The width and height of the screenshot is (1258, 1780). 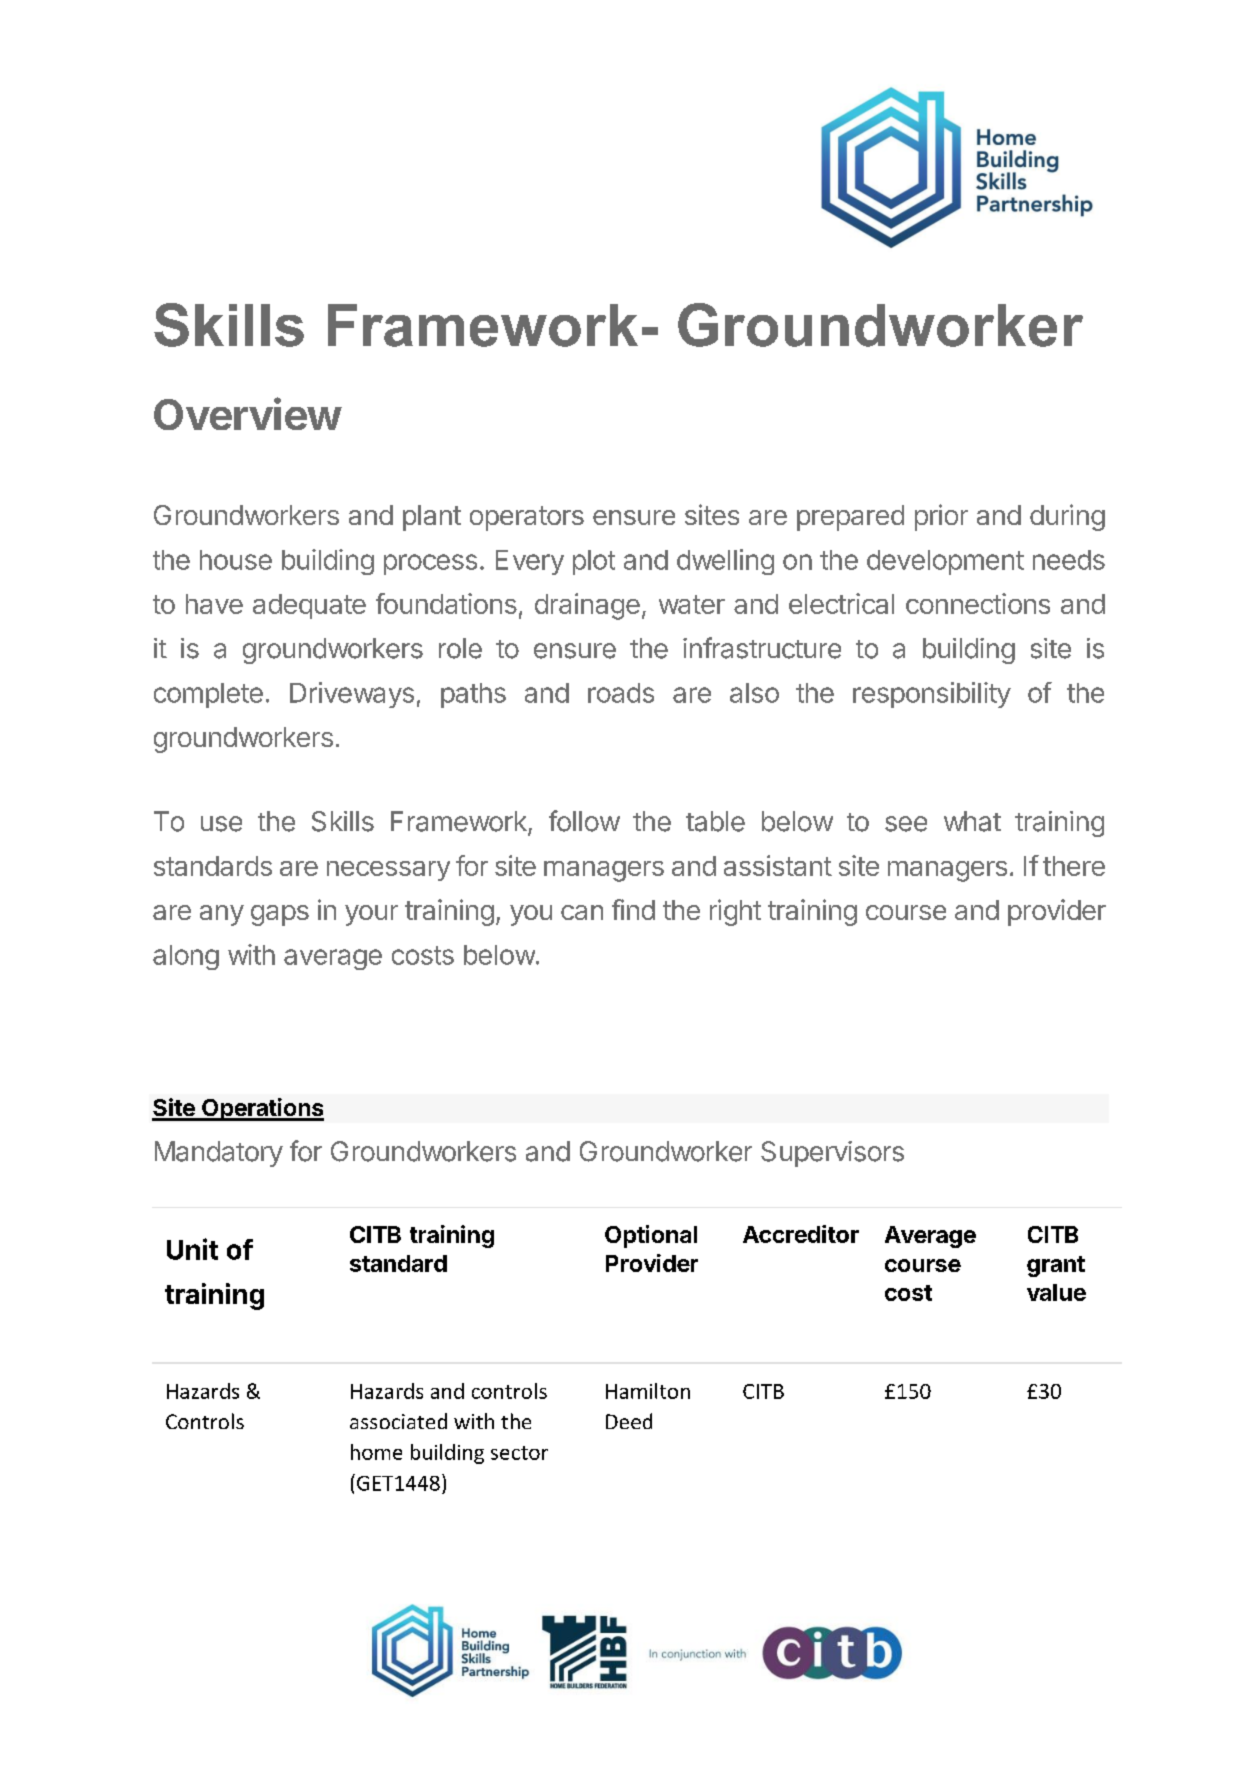 What do you see at coordinates (352, 695) in the screenshot?
I see `Driveways` at bounding box center [352, 695].
